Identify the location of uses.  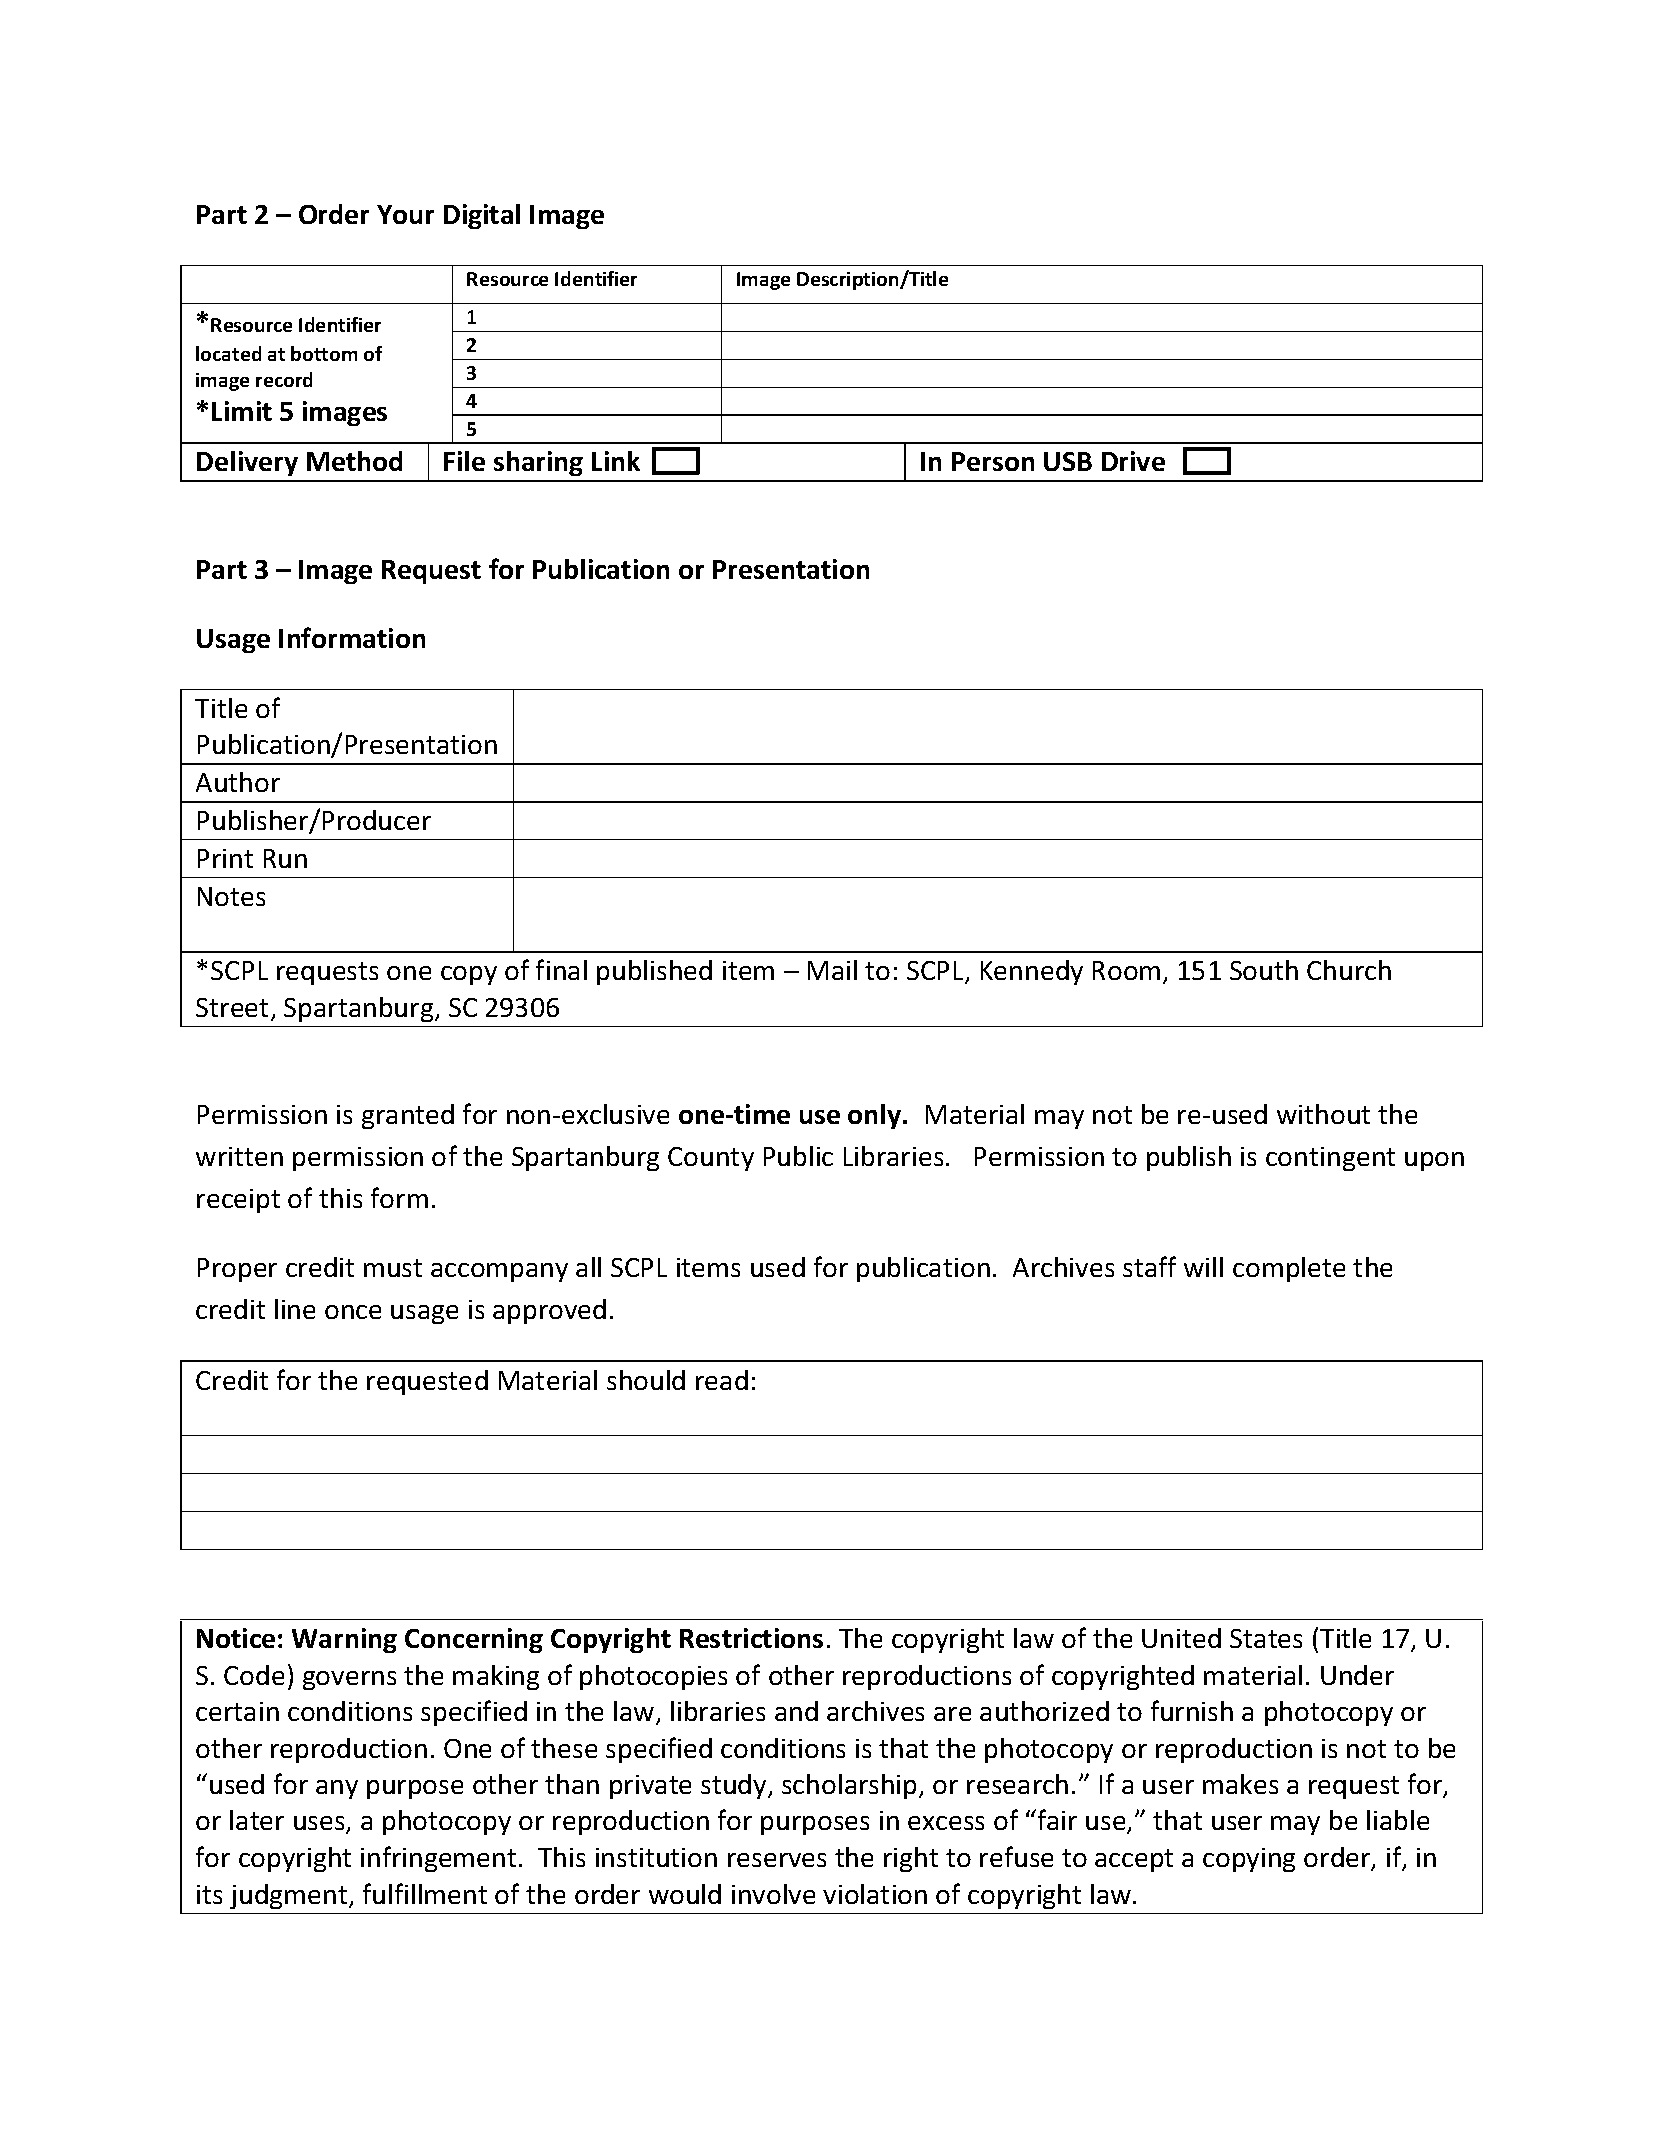
(320, 1825).
